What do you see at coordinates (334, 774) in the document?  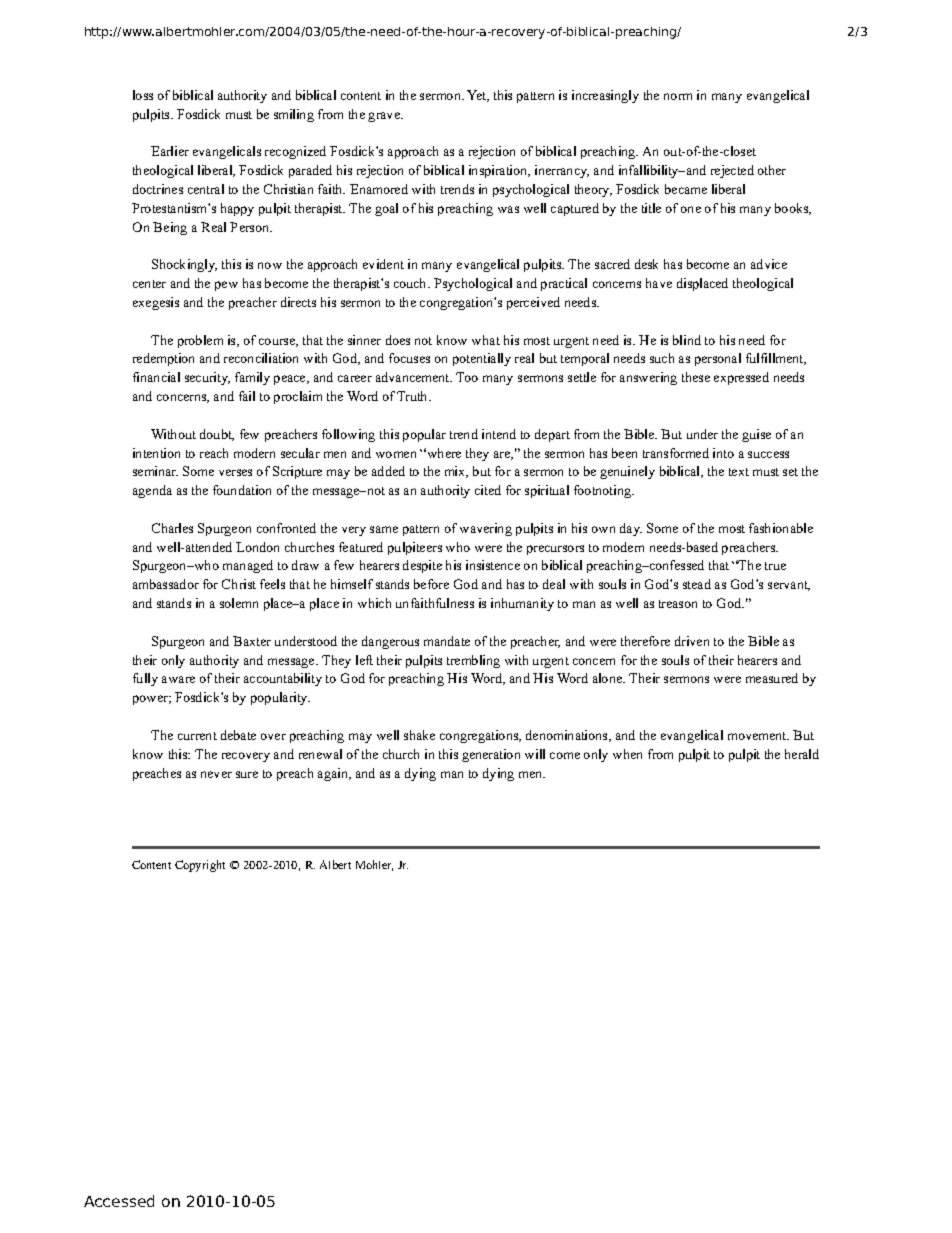 I see `again` at bounding box center [334, 774].
